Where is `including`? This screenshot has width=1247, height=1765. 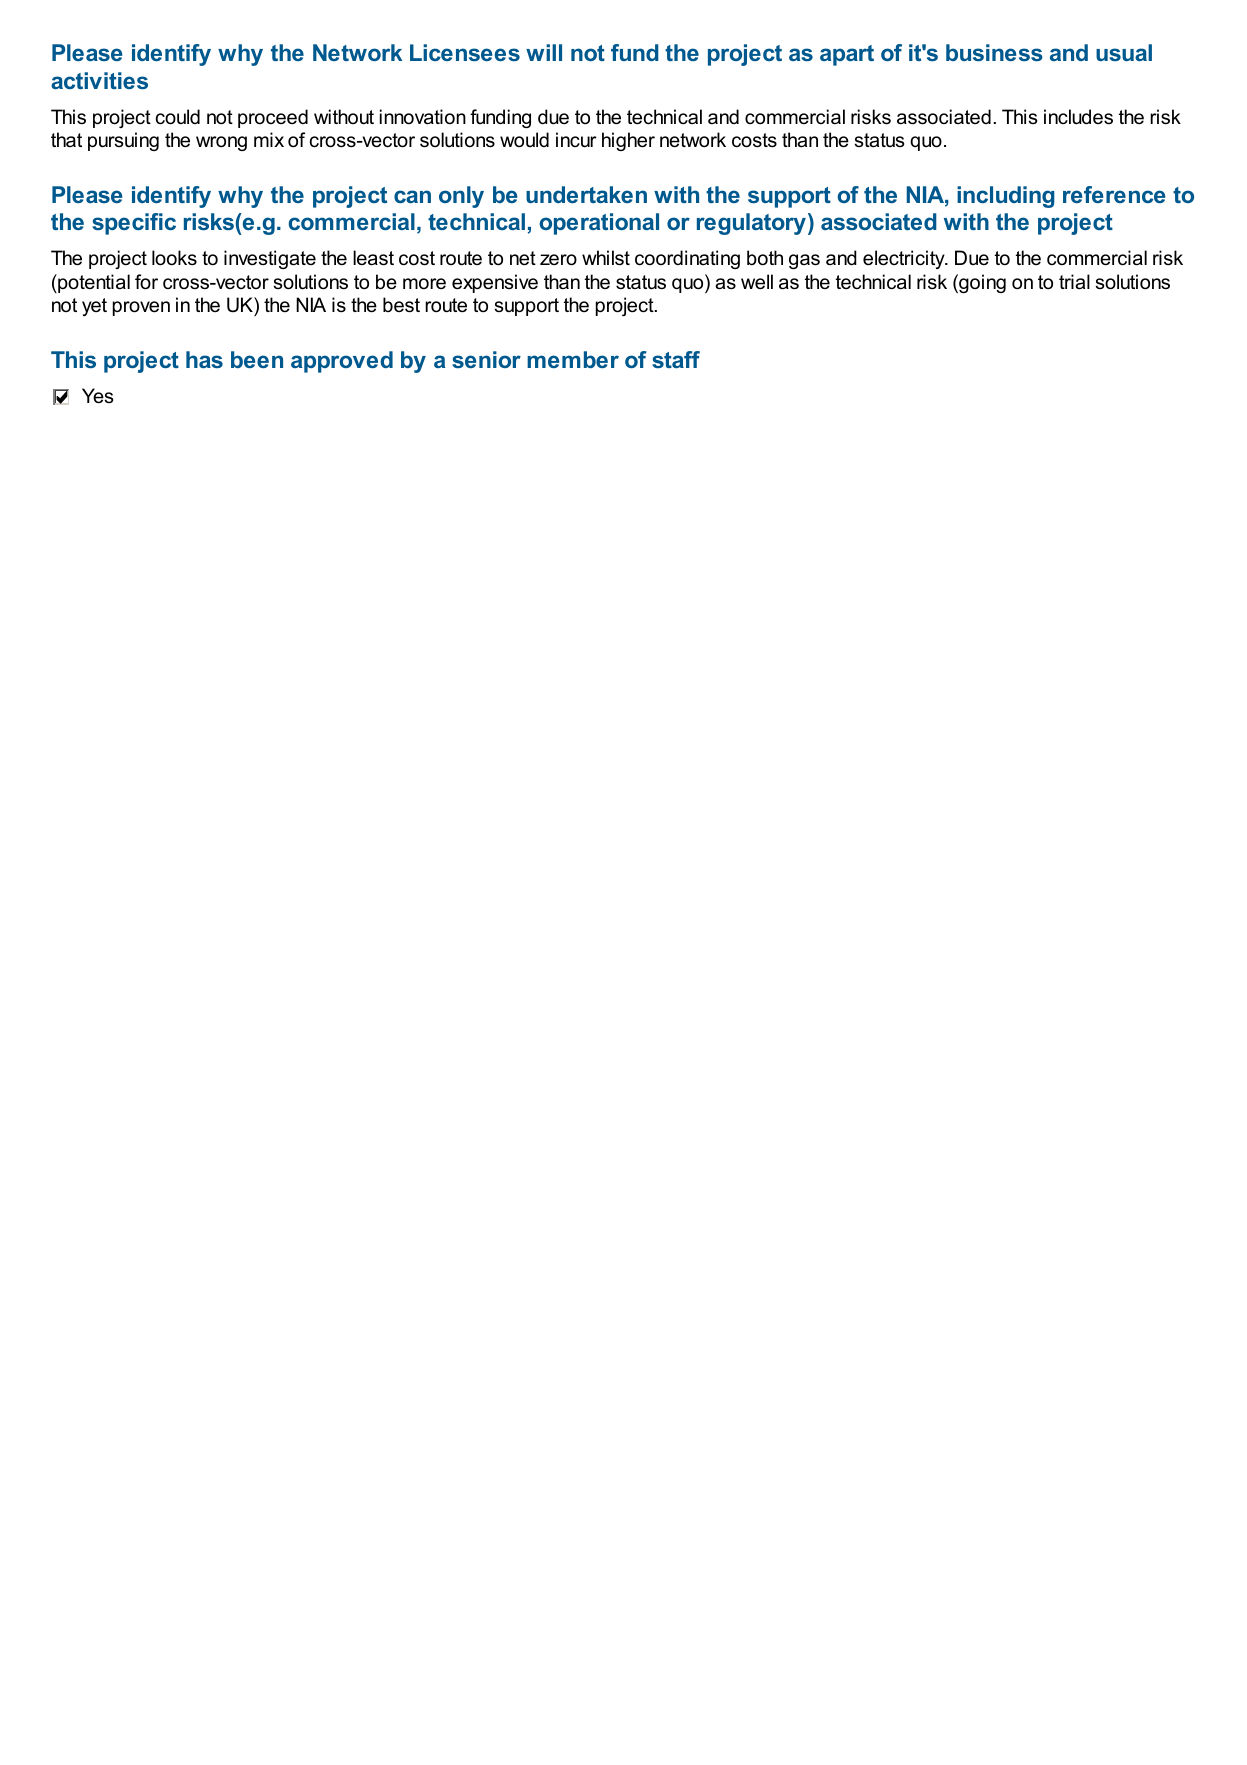
including is located at coordinates (1006, 197).
